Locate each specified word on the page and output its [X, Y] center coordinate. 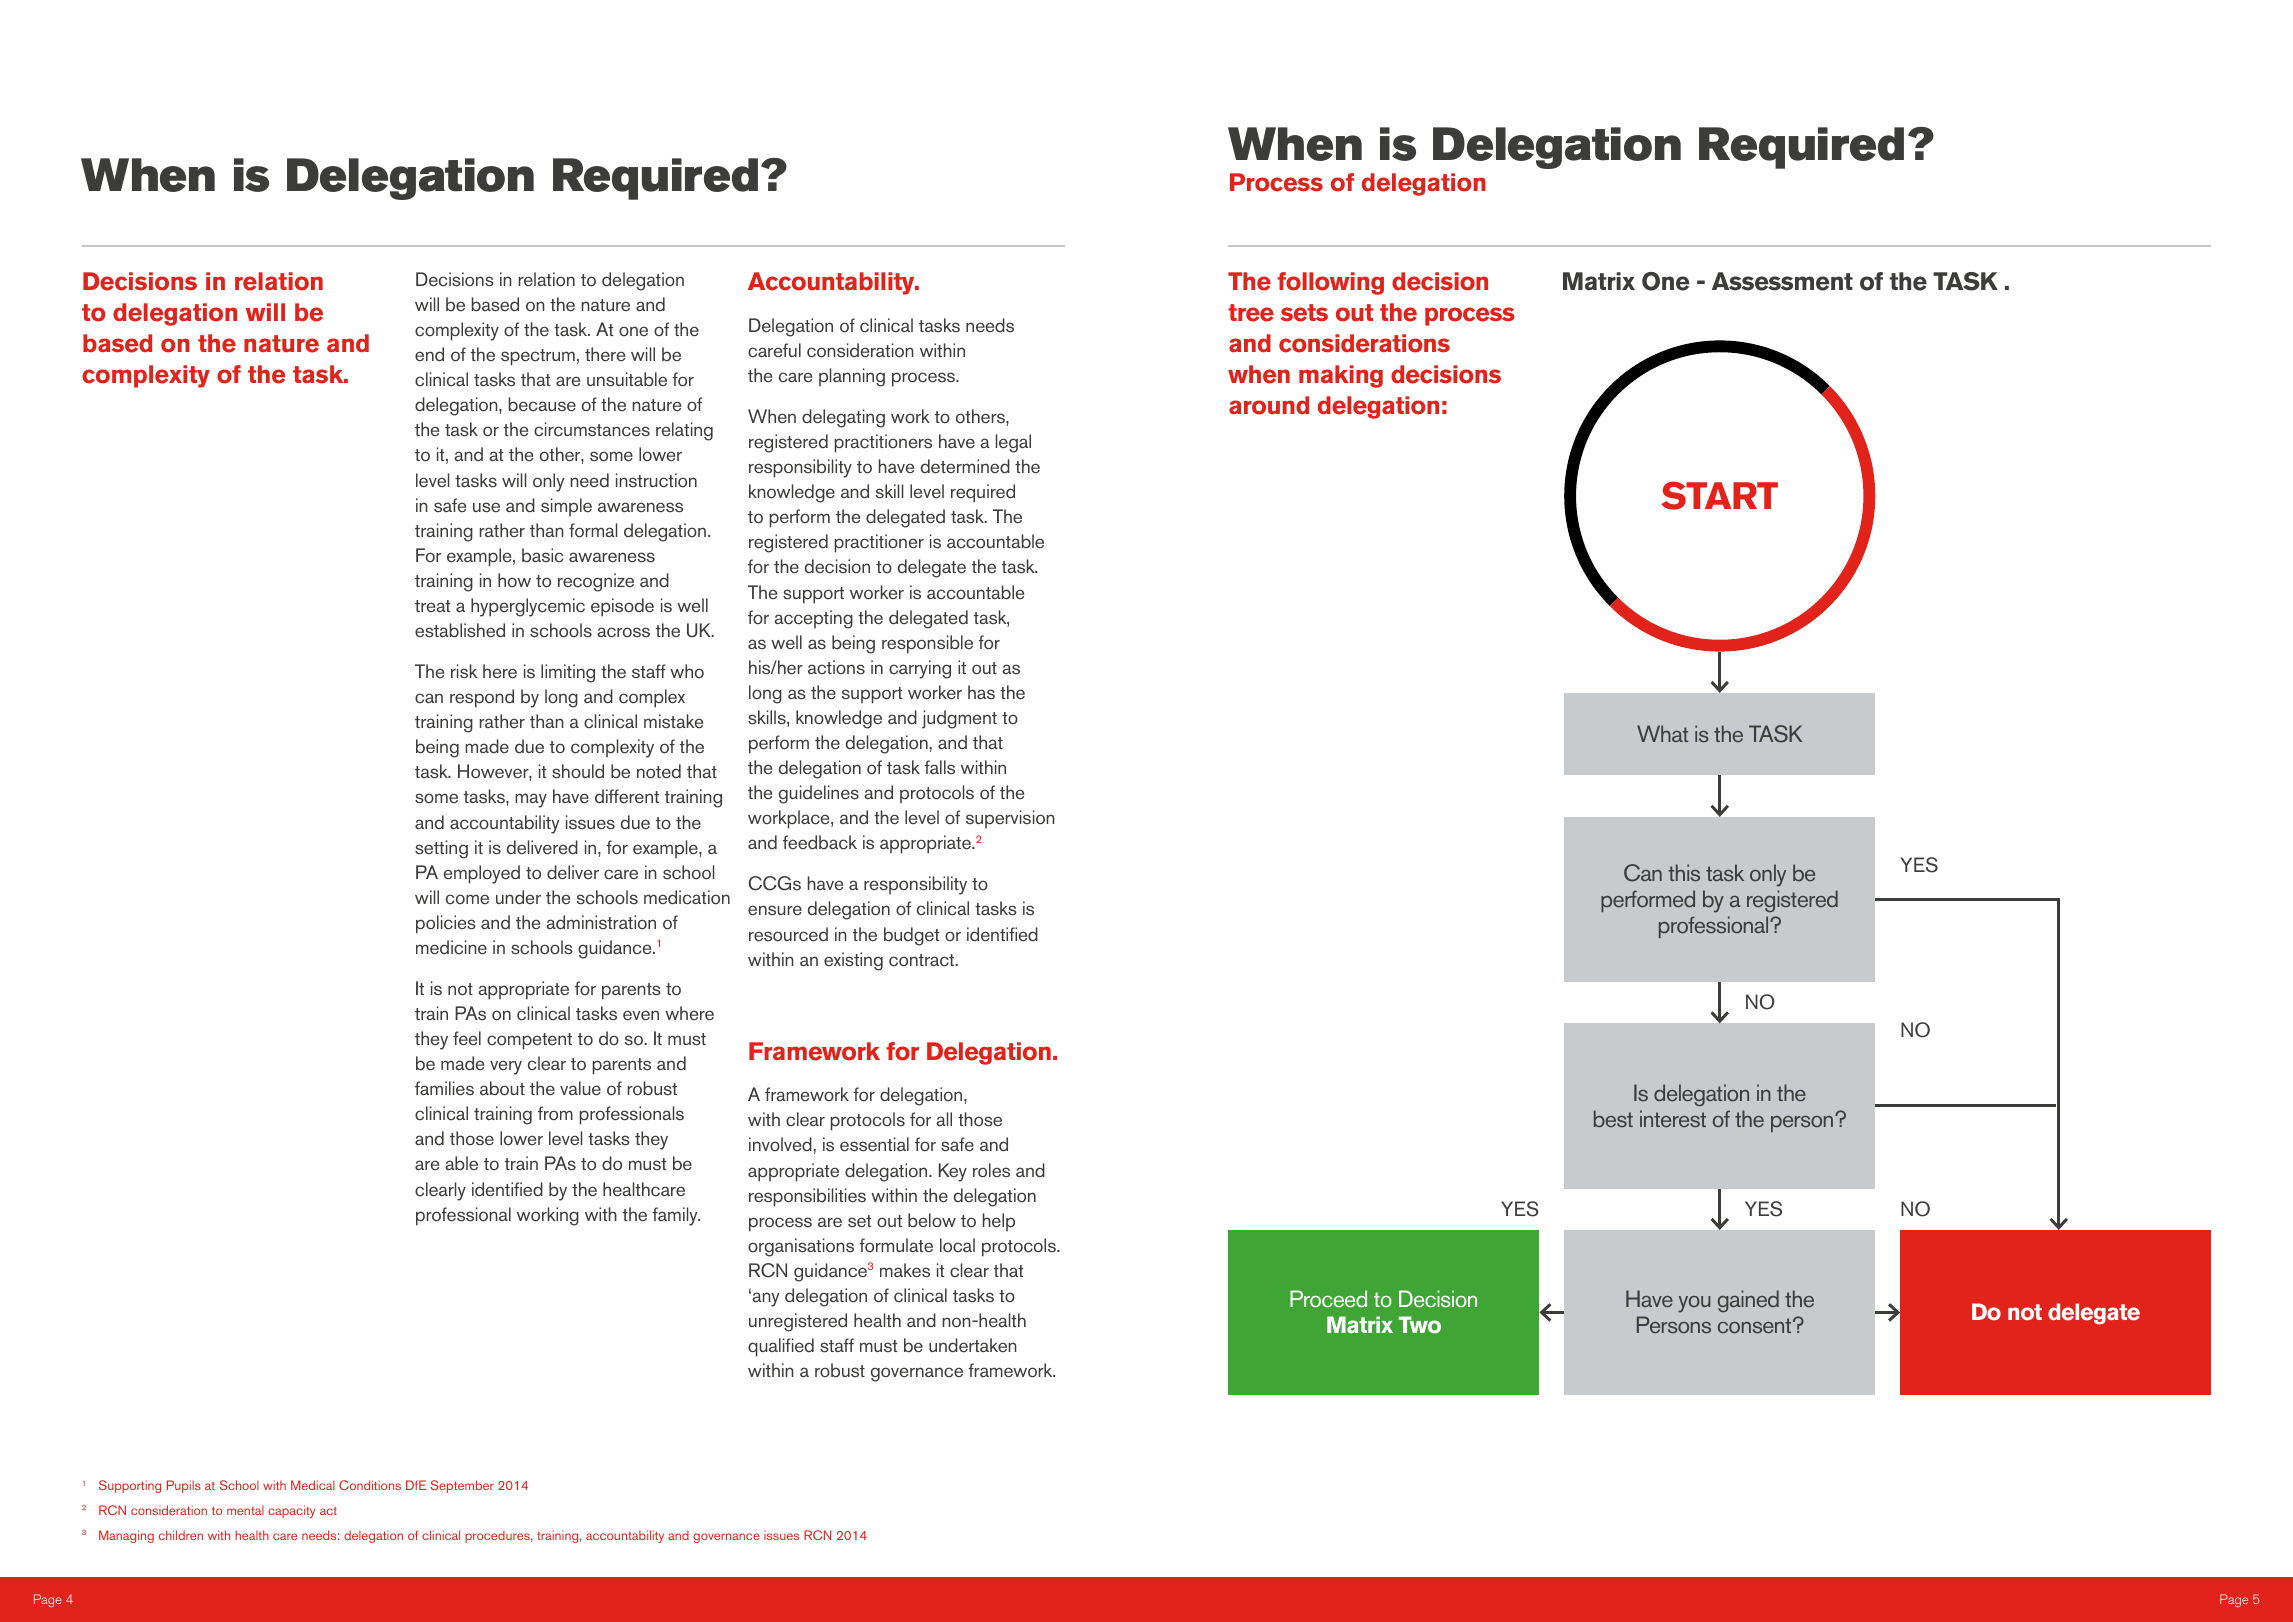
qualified [781, 1347]
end [429, 354]
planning [852, 377]
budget [911, 936]
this [1684, 872]
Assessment [1782, 281]
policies [446, 924]
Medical [313, 1485]
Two [1419, 1325]
